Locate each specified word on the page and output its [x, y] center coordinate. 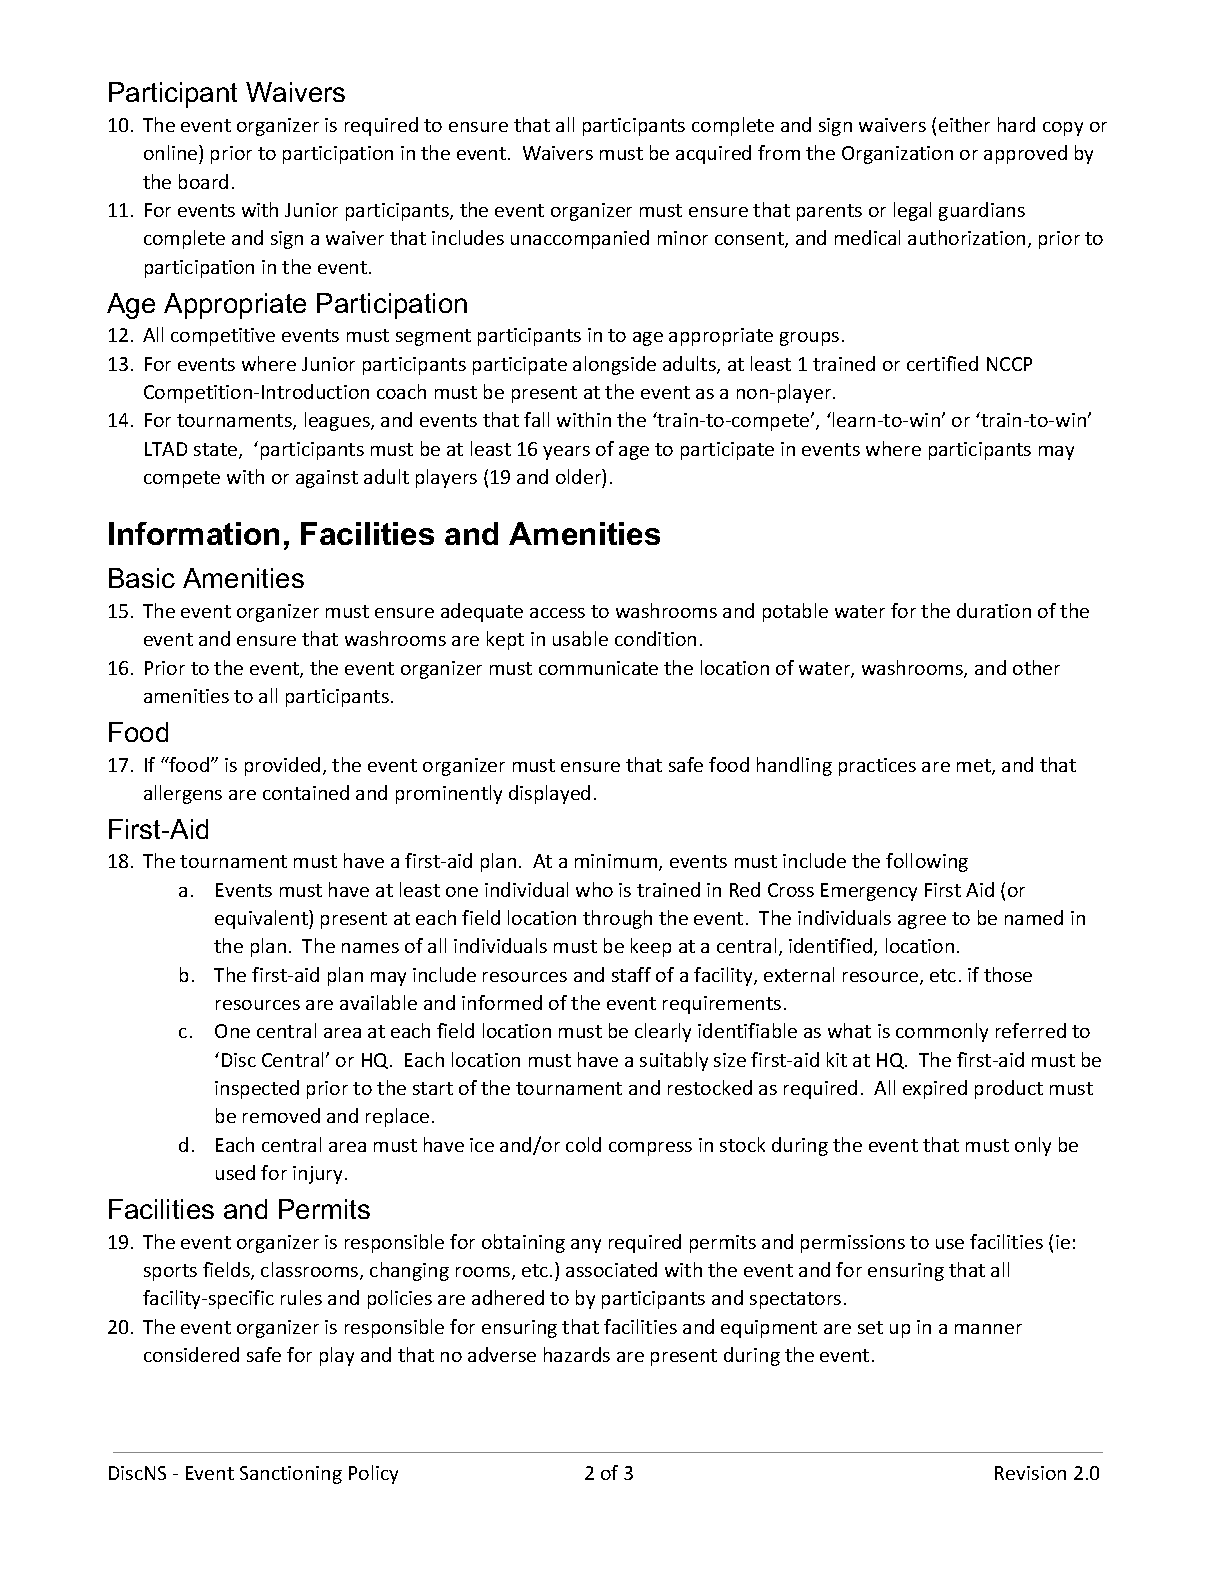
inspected [257, 1089]
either [964, 124]
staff [631, 974]
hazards [577, 1354]
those [1008, 974]
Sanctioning [291, 1475]
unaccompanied [580, 239]
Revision [1030, 1473]
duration [994, 610]
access [557, 613]
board [203, 181]
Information [194, 533]
